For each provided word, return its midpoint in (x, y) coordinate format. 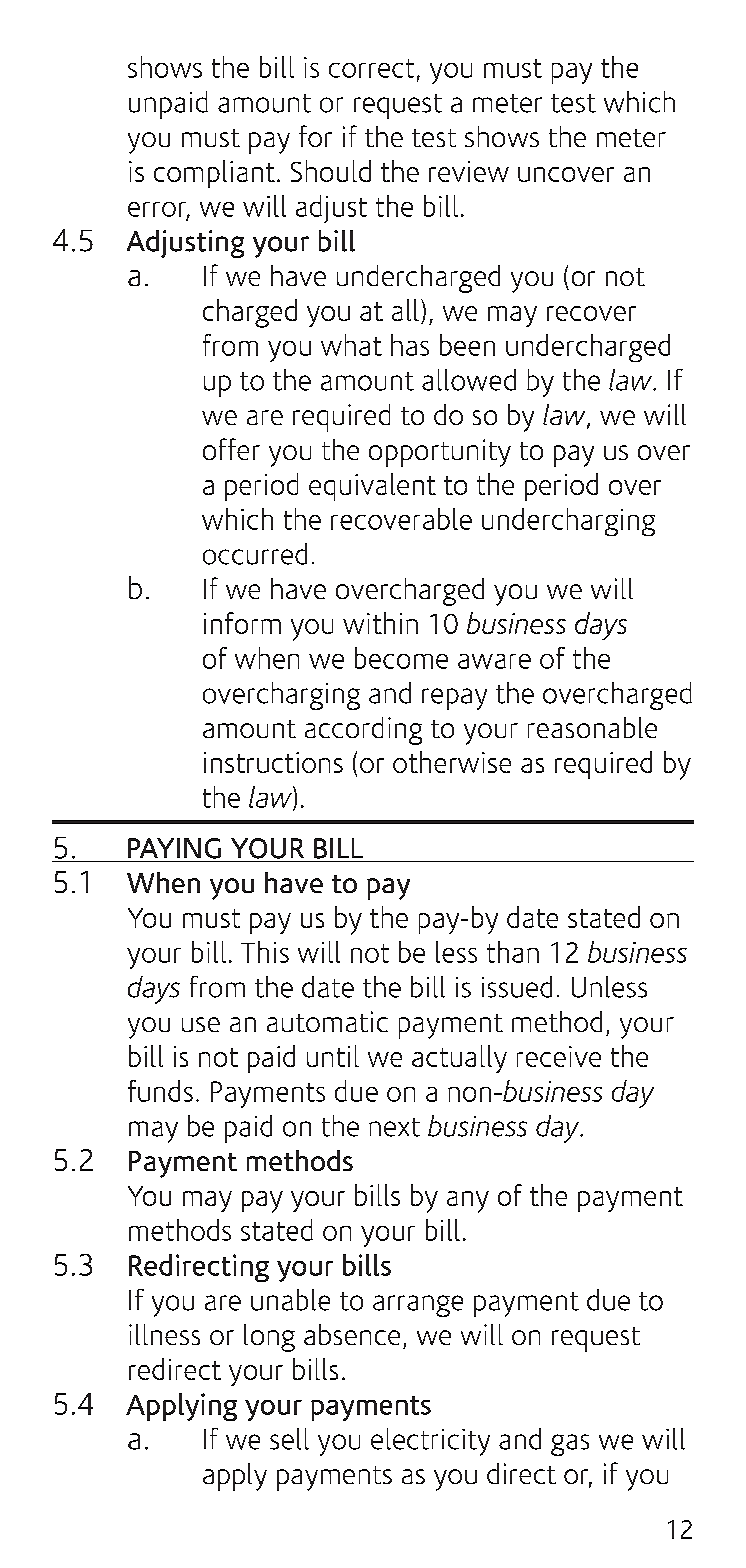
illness (164, 1334)
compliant (214, 174)
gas (570, 1445)
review (469, 171)
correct (371, 68)
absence (352, 1334)
